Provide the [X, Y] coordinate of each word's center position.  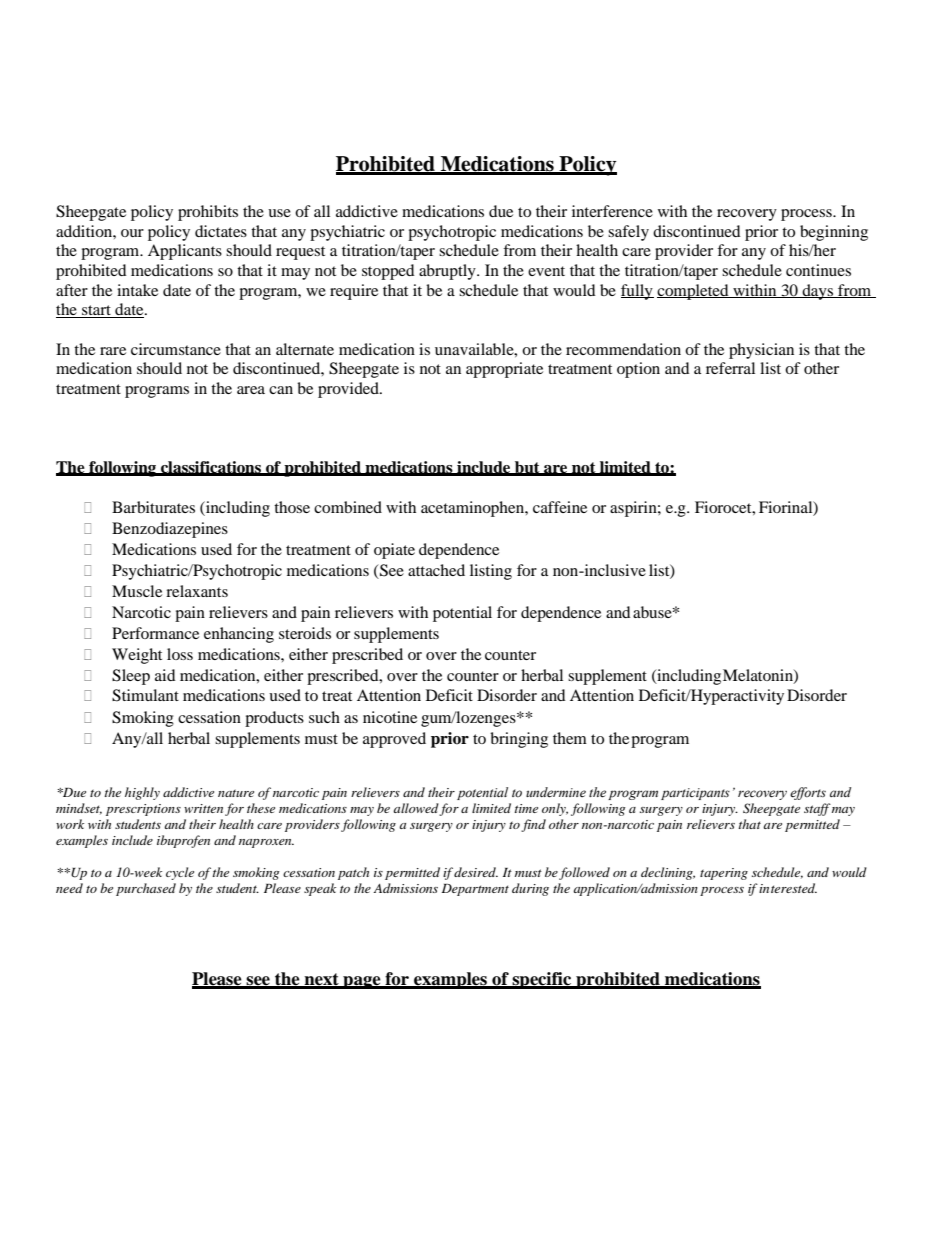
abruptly [448, 272]
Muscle [137, 591]
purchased [146, 889]
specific [542, 980]
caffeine [560, 507]
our [132, 233]
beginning [834, 233]
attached [436, 570]
